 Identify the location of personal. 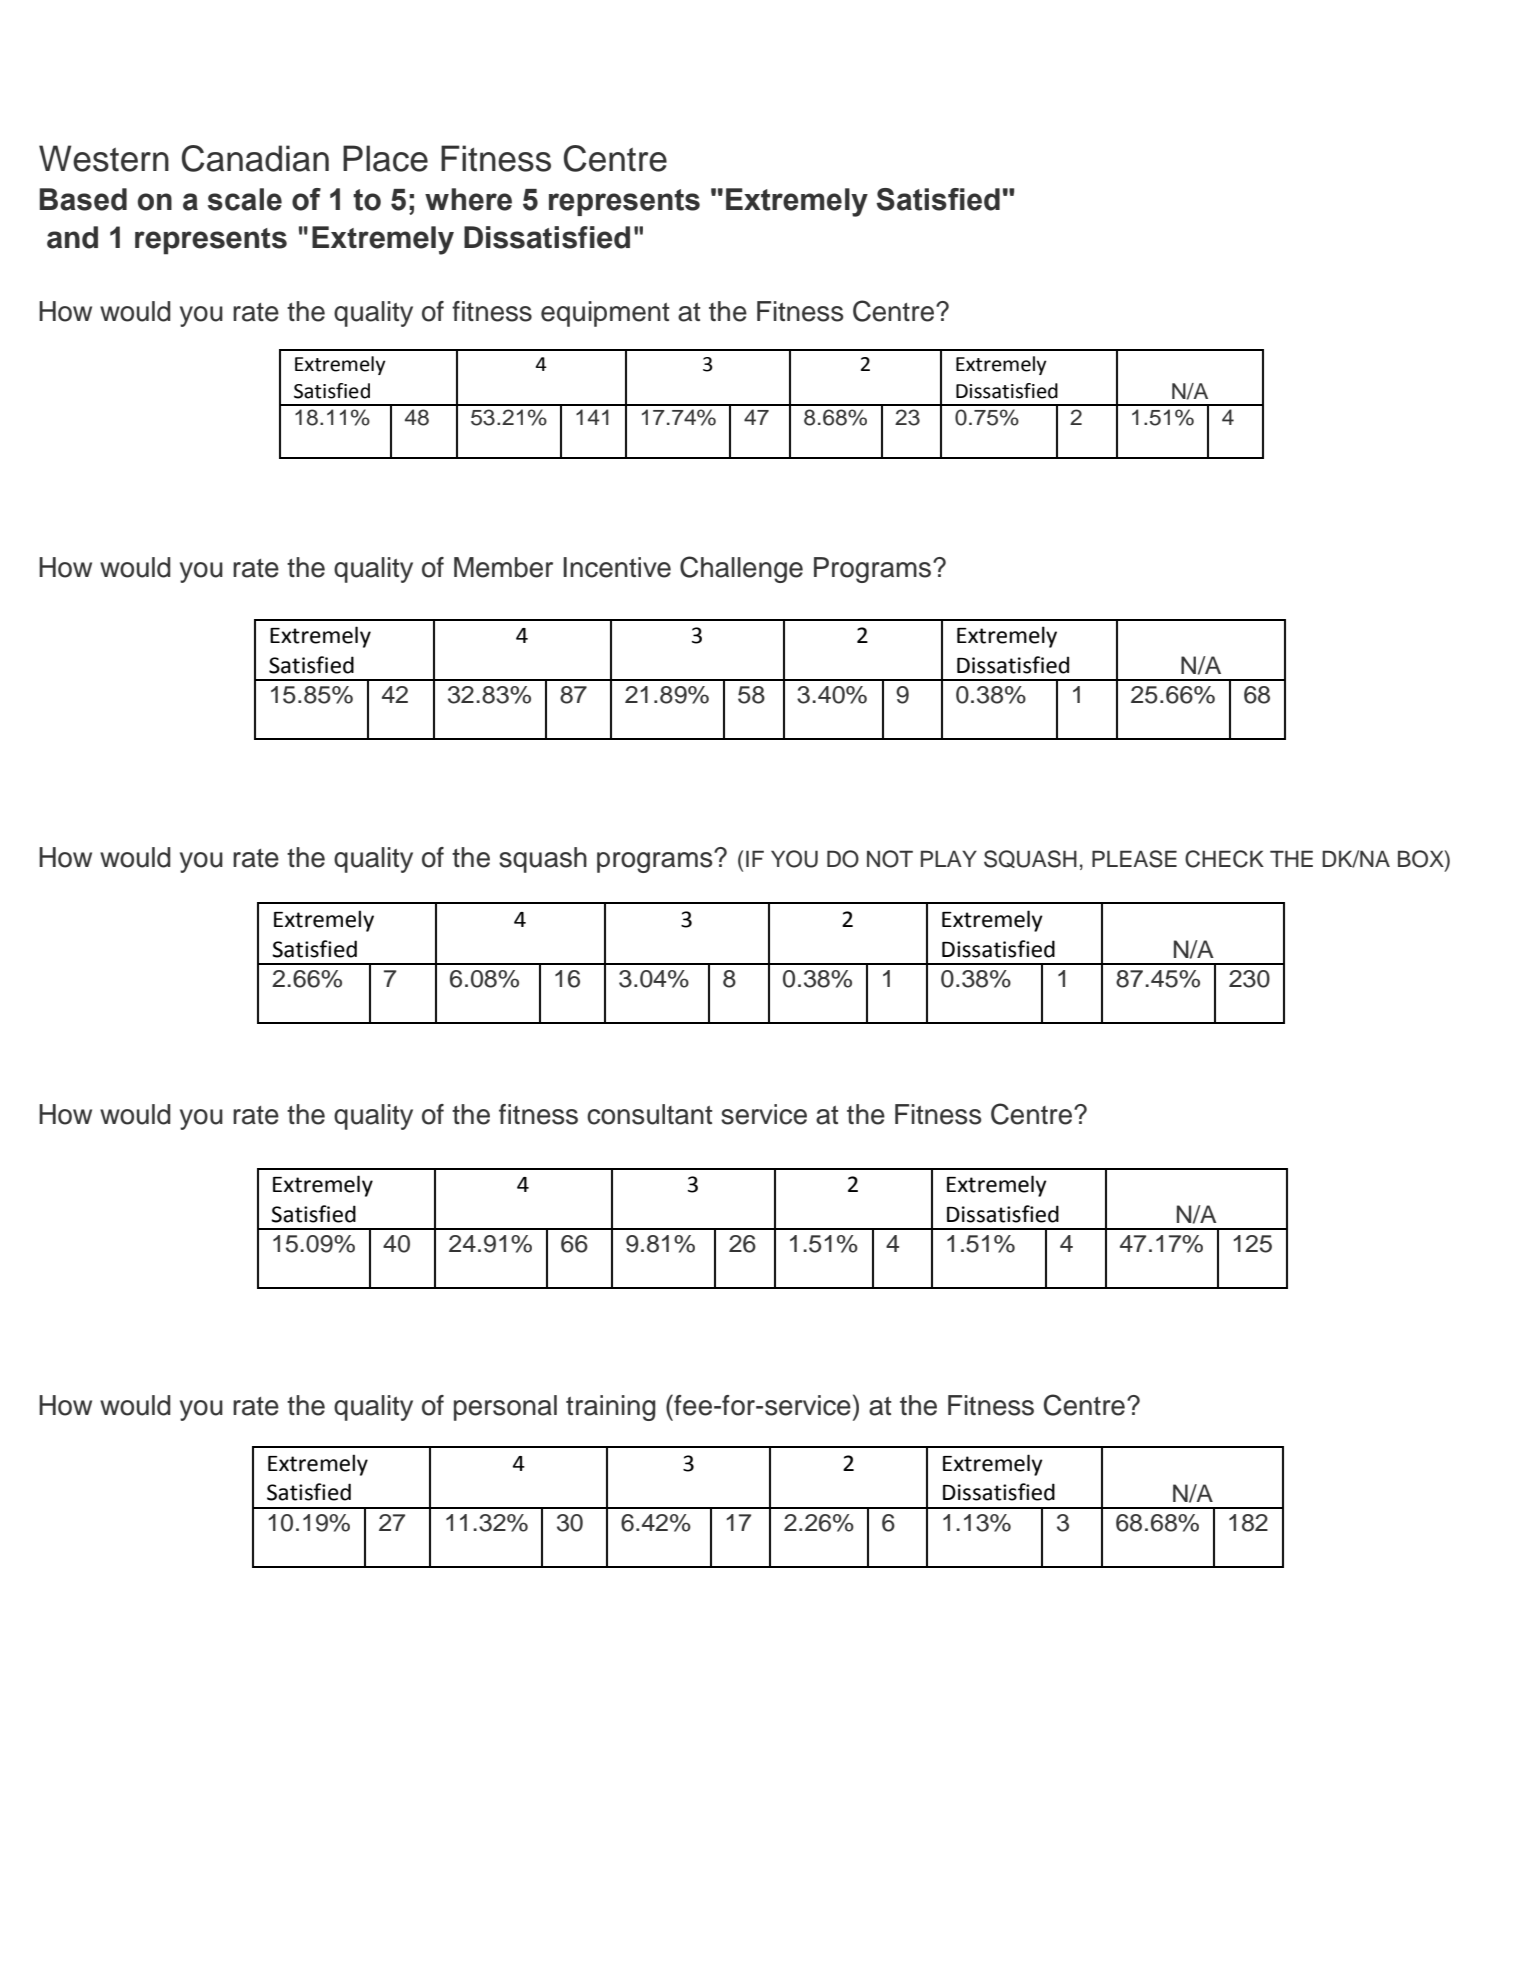
(505, 1408).
